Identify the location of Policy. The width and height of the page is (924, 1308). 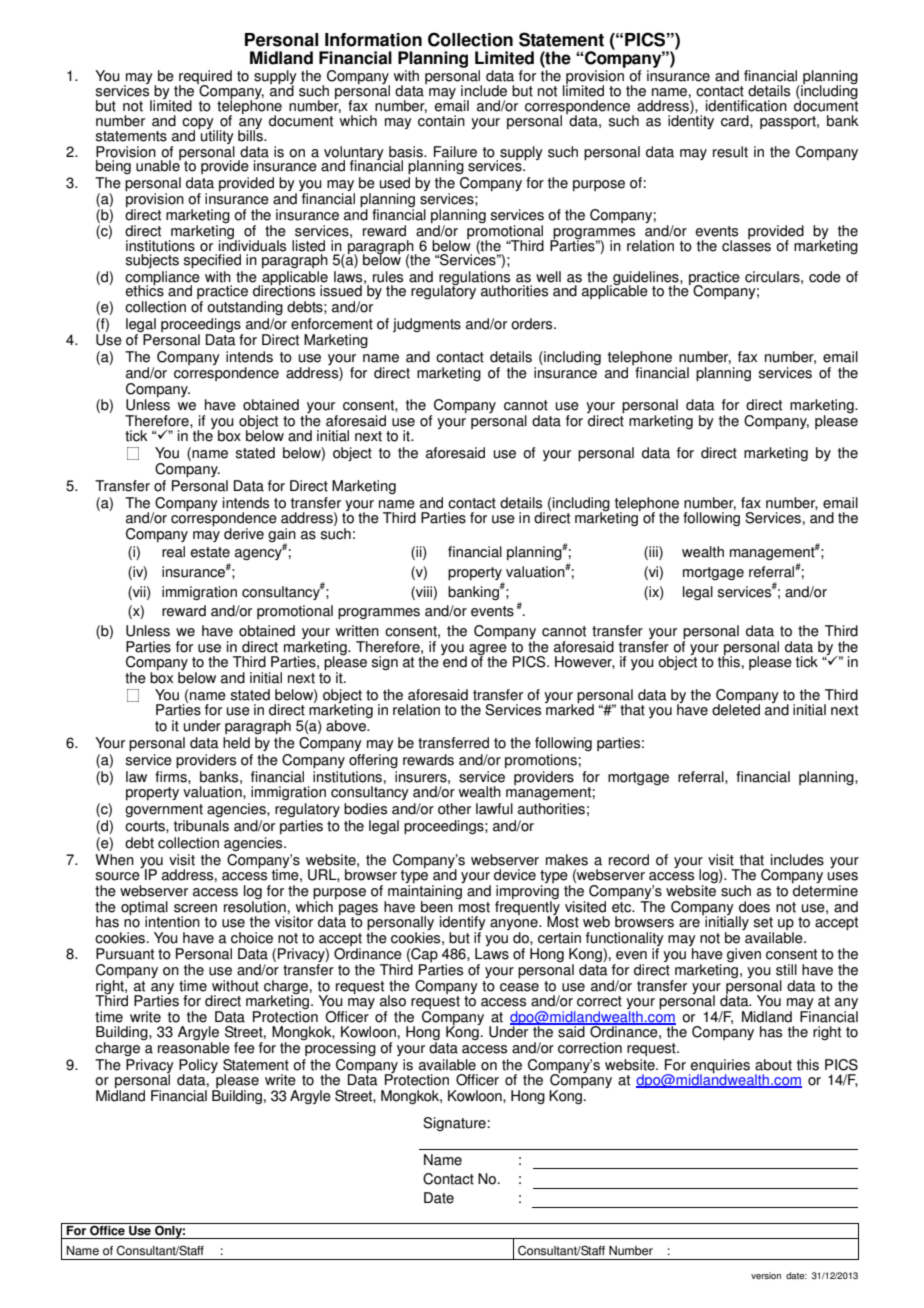
(198, 1067).
